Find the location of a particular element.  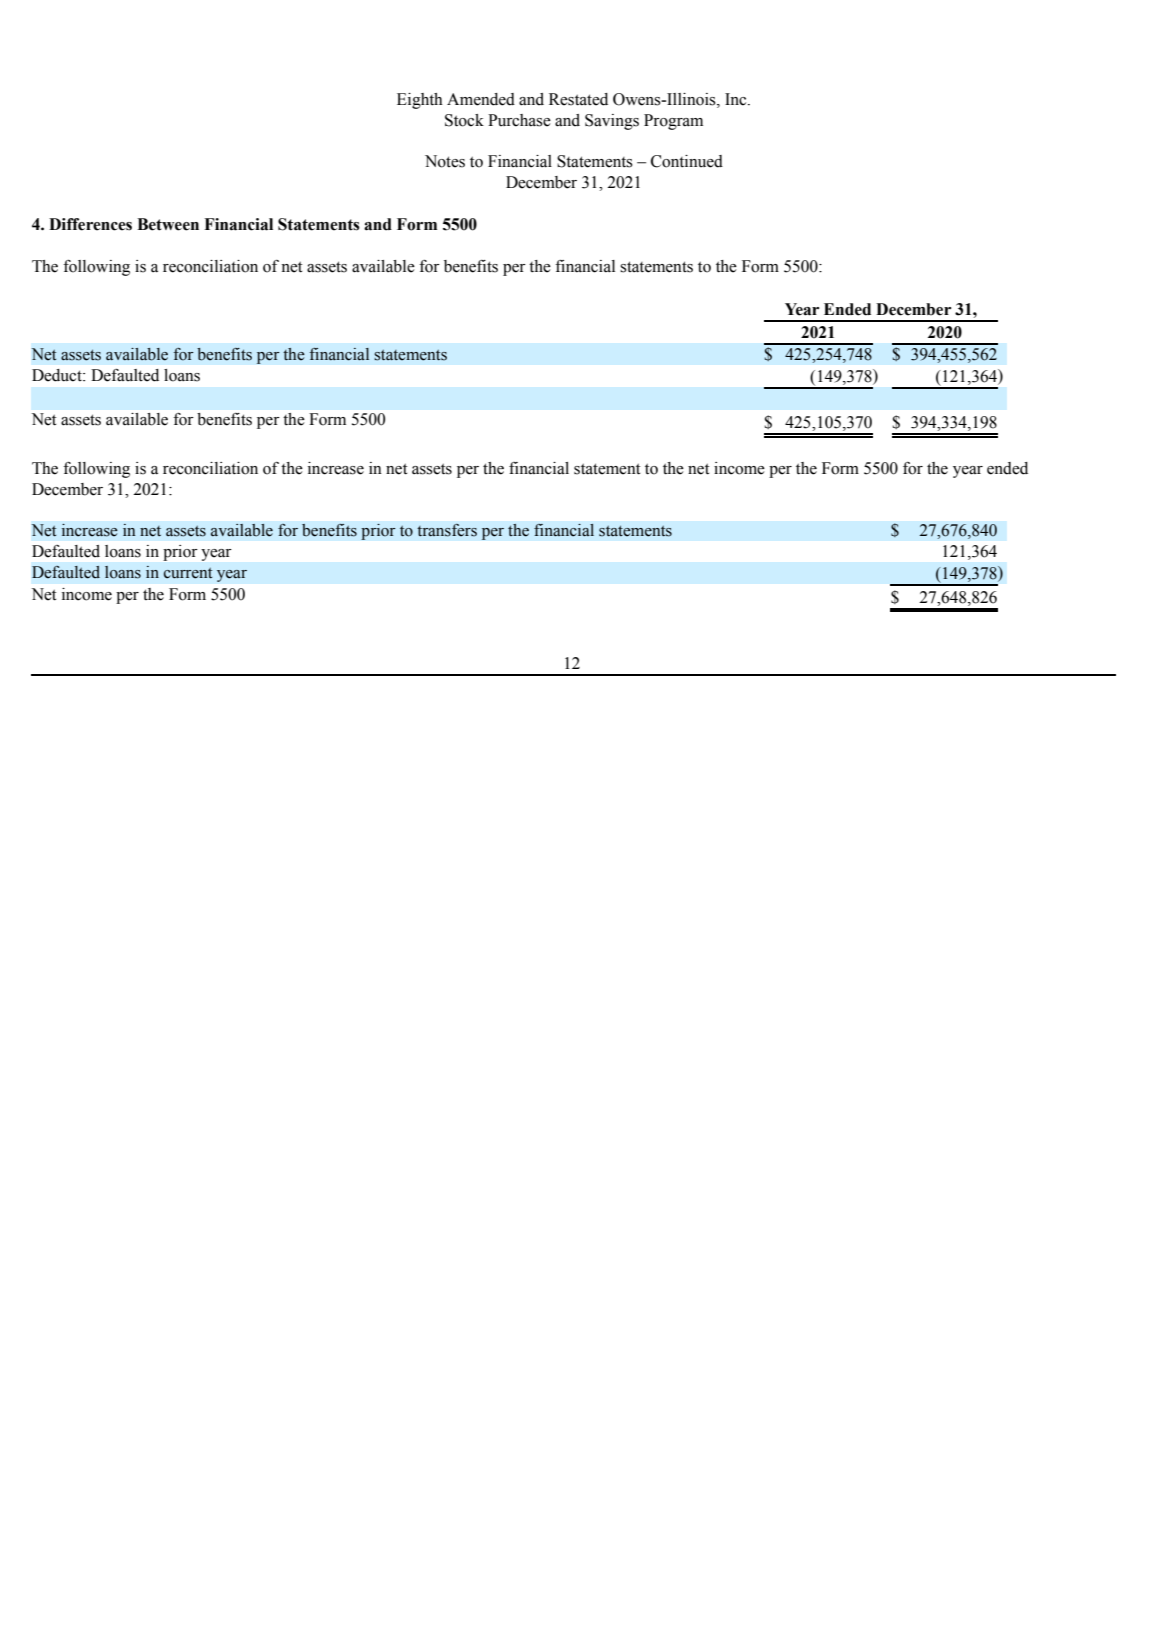

Deduct is located at coordinates (58, 375).
